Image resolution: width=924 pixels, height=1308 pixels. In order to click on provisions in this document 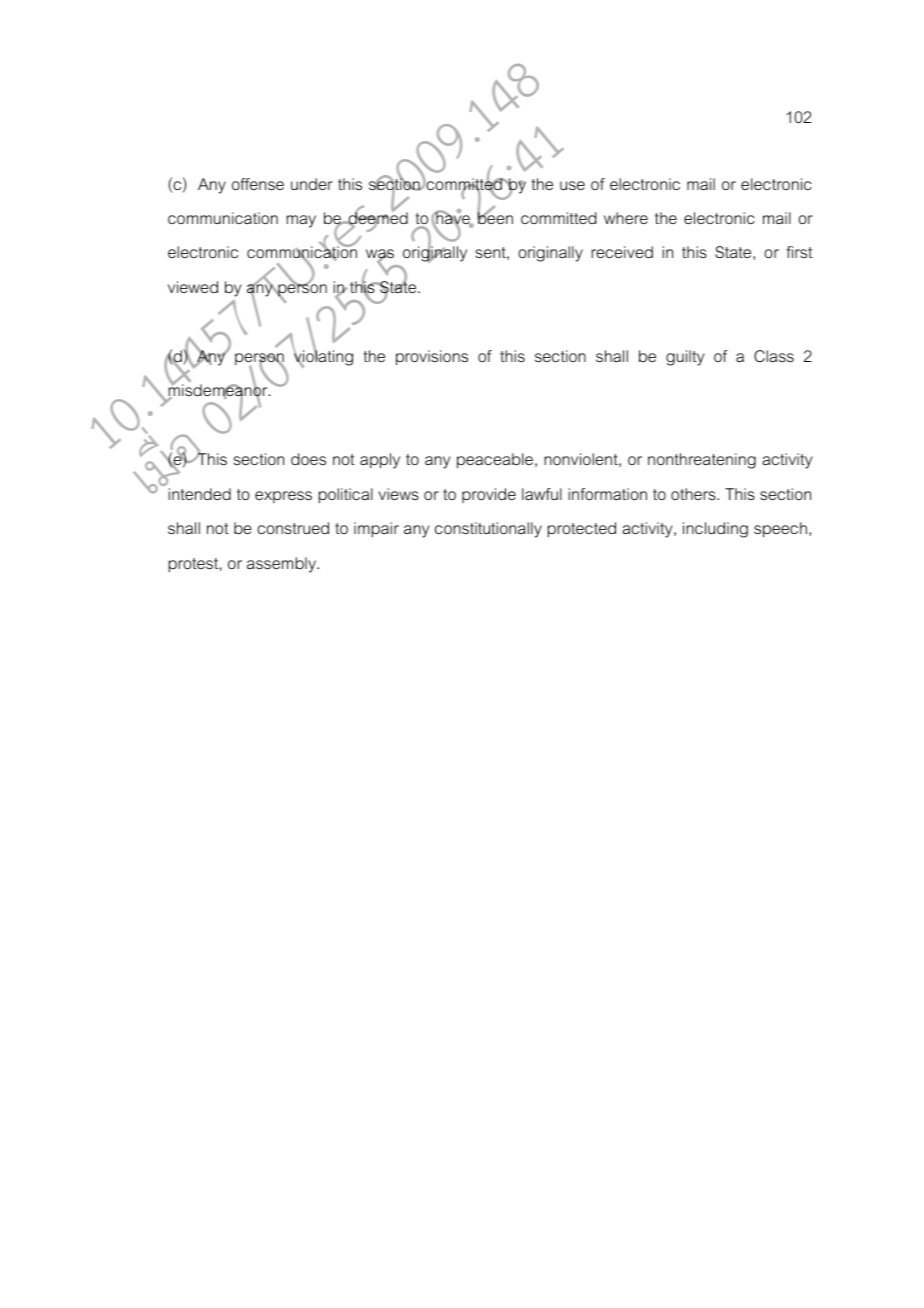, I will do `click(432, 358)`.
